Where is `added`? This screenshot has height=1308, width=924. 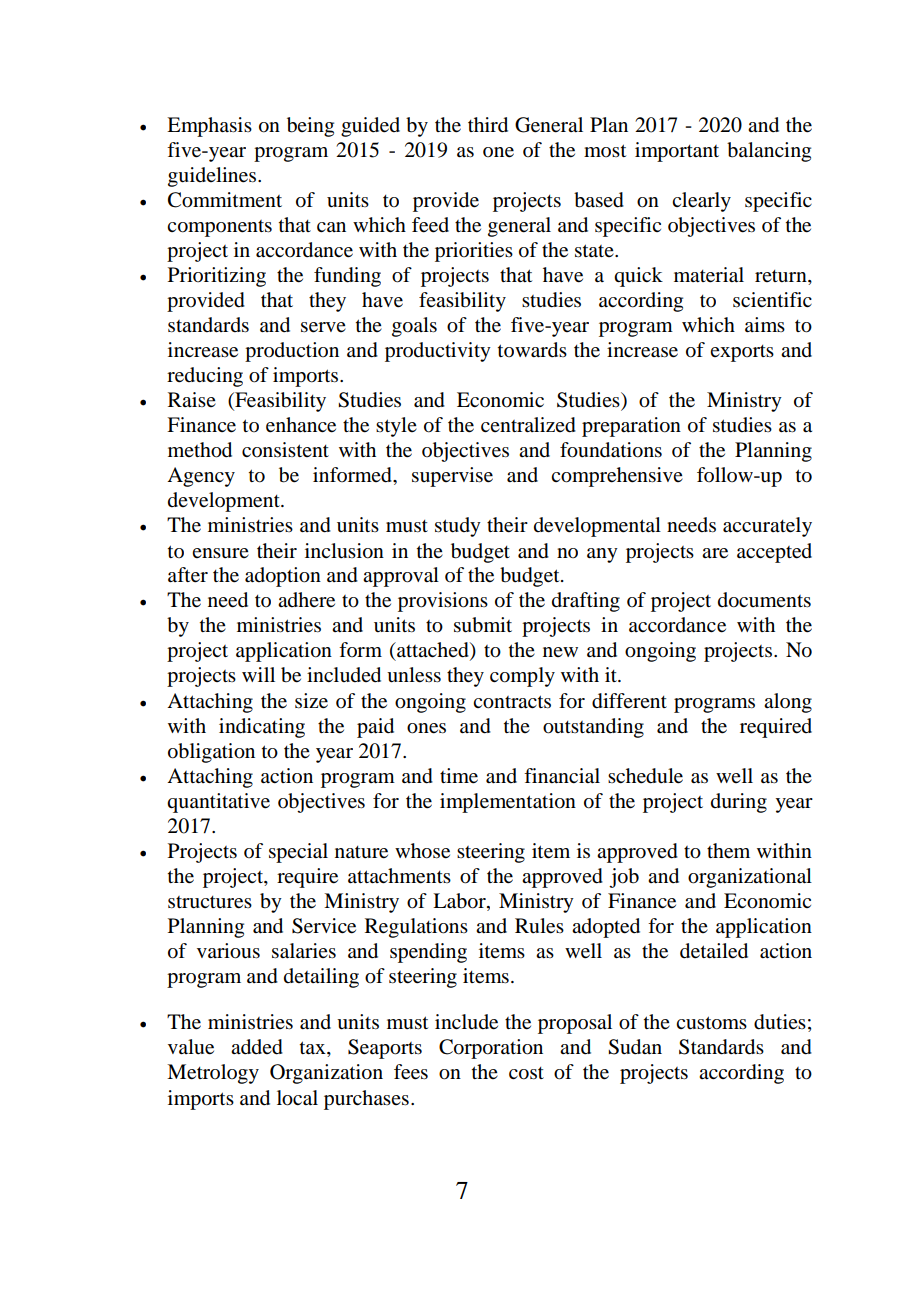 added is located at coordinates (257, 1047).
